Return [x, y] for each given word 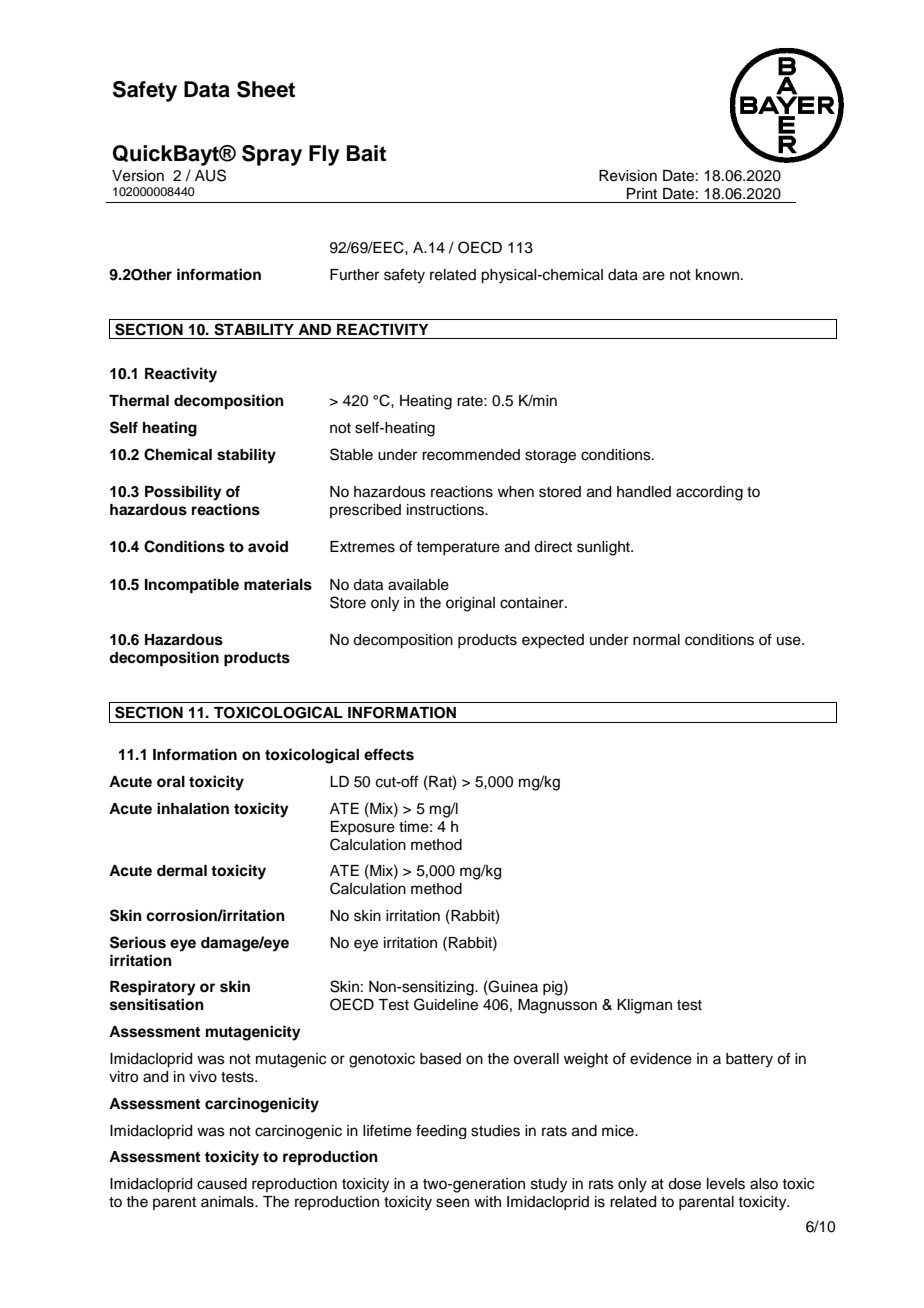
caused [222, 1184]
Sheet [266, 89]
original [470, 604]
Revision [628, 176]
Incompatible [192, 586]
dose [684, 1184]
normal [656, 640]
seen [452, 1203]
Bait [366, 153]
